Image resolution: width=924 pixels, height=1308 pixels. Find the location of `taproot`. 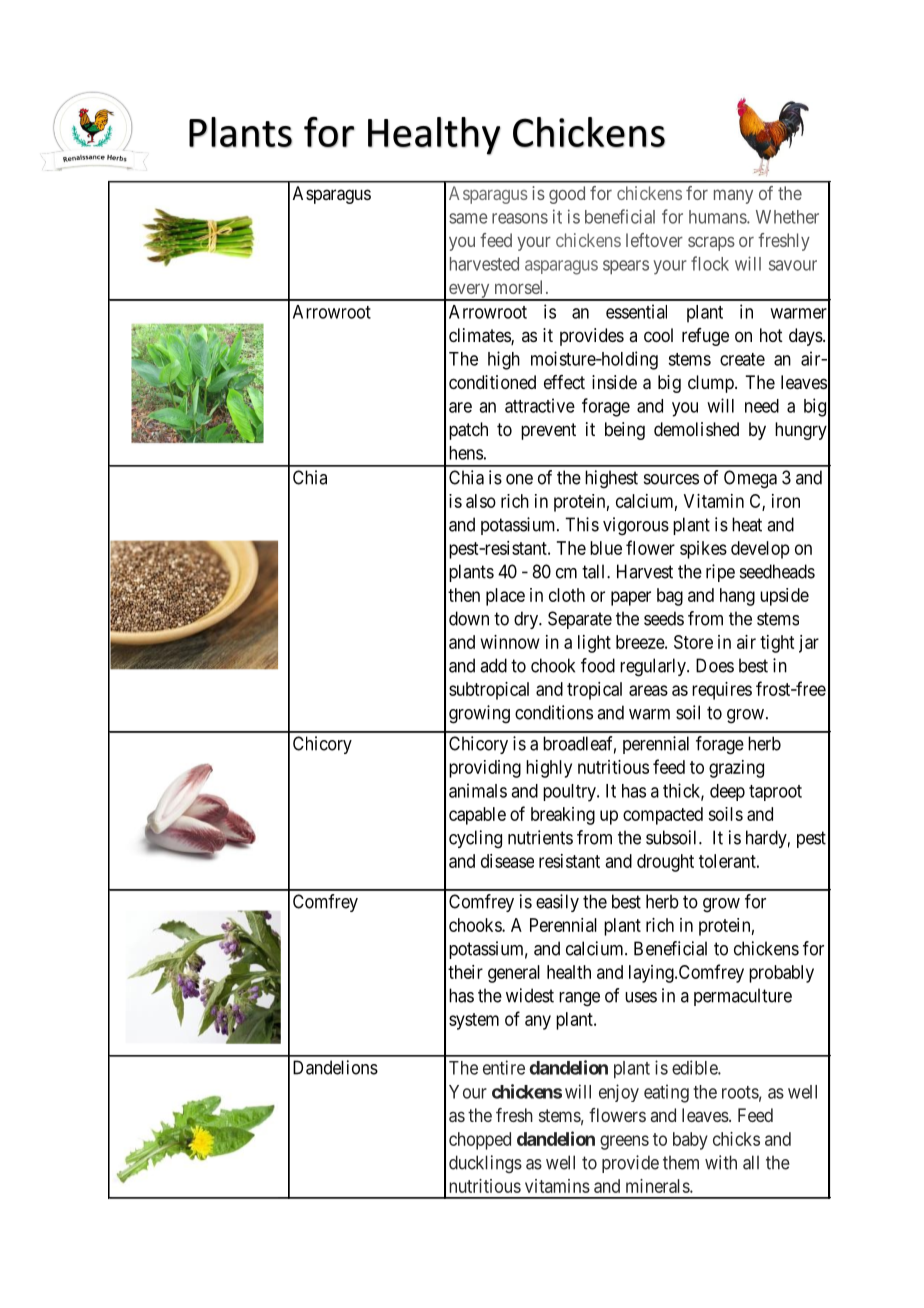

taproot is located at coordinates (775, 793).
